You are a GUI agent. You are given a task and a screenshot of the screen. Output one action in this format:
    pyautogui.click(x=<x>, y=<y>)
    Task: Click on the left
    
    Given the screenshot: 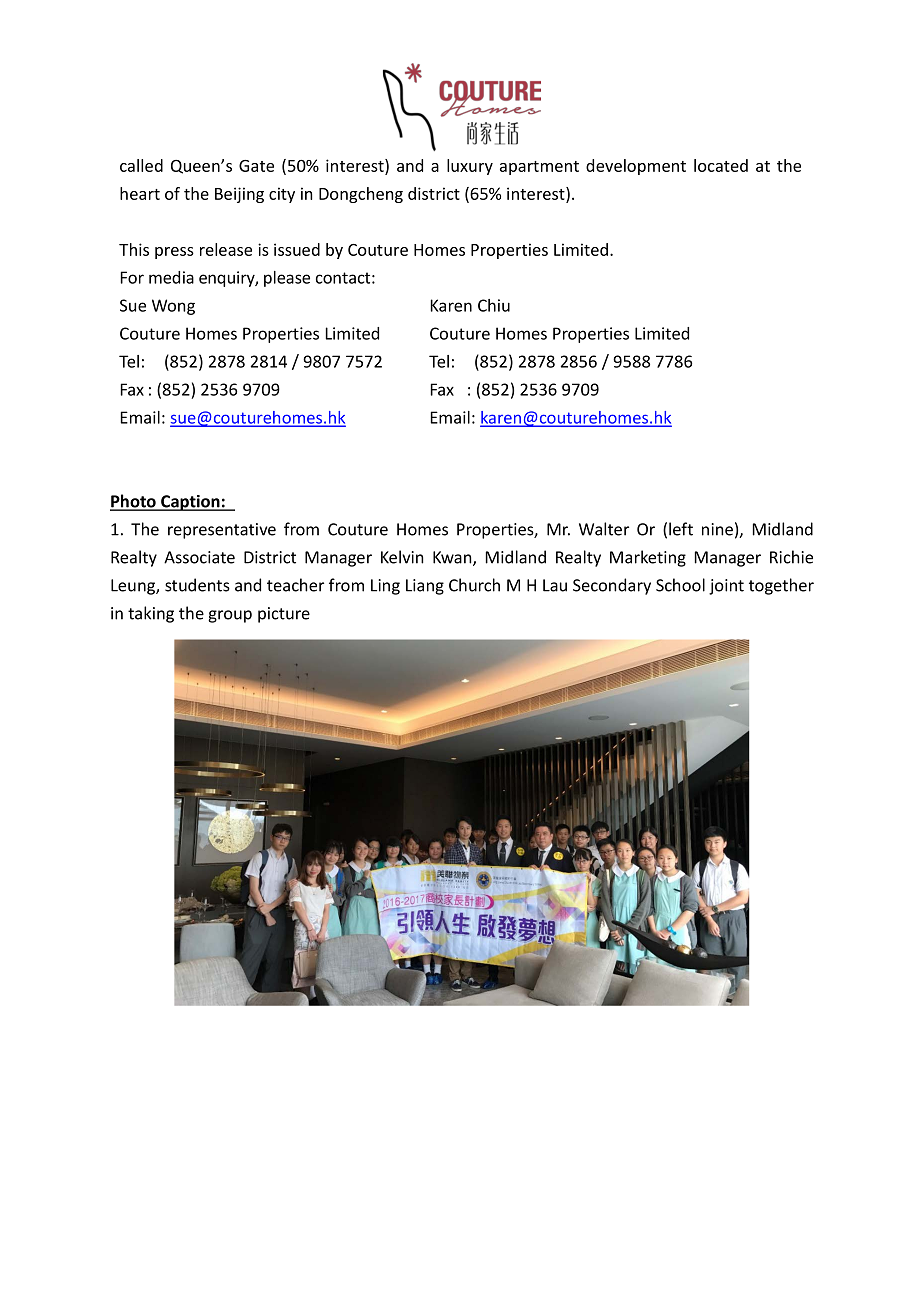 What is the action you would take?
    pyautogui.click(x=681, y=529)
